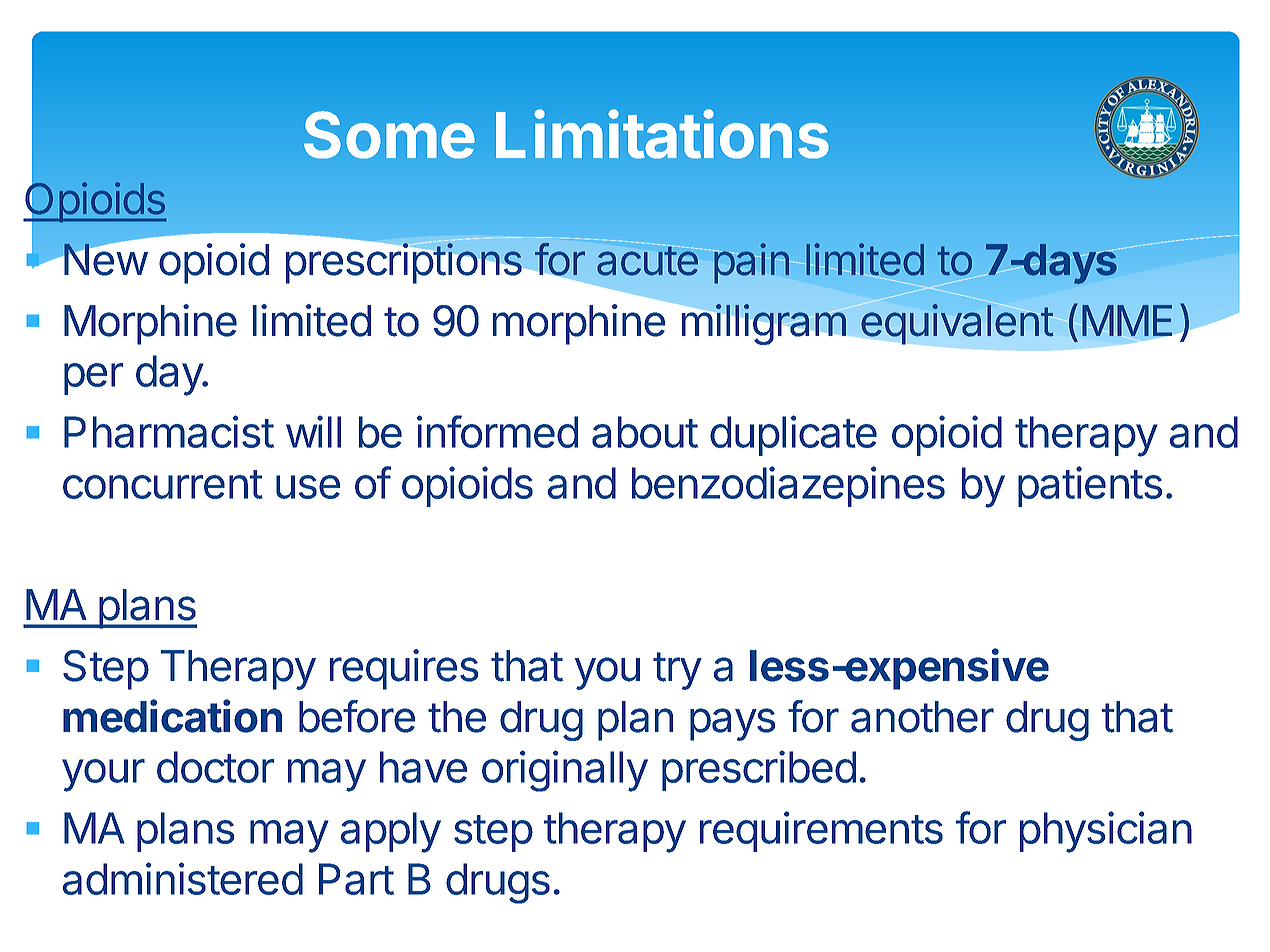 The width and height of the screenshot is (1270, 952). I want to click on Limitations, so click(662, 134).
